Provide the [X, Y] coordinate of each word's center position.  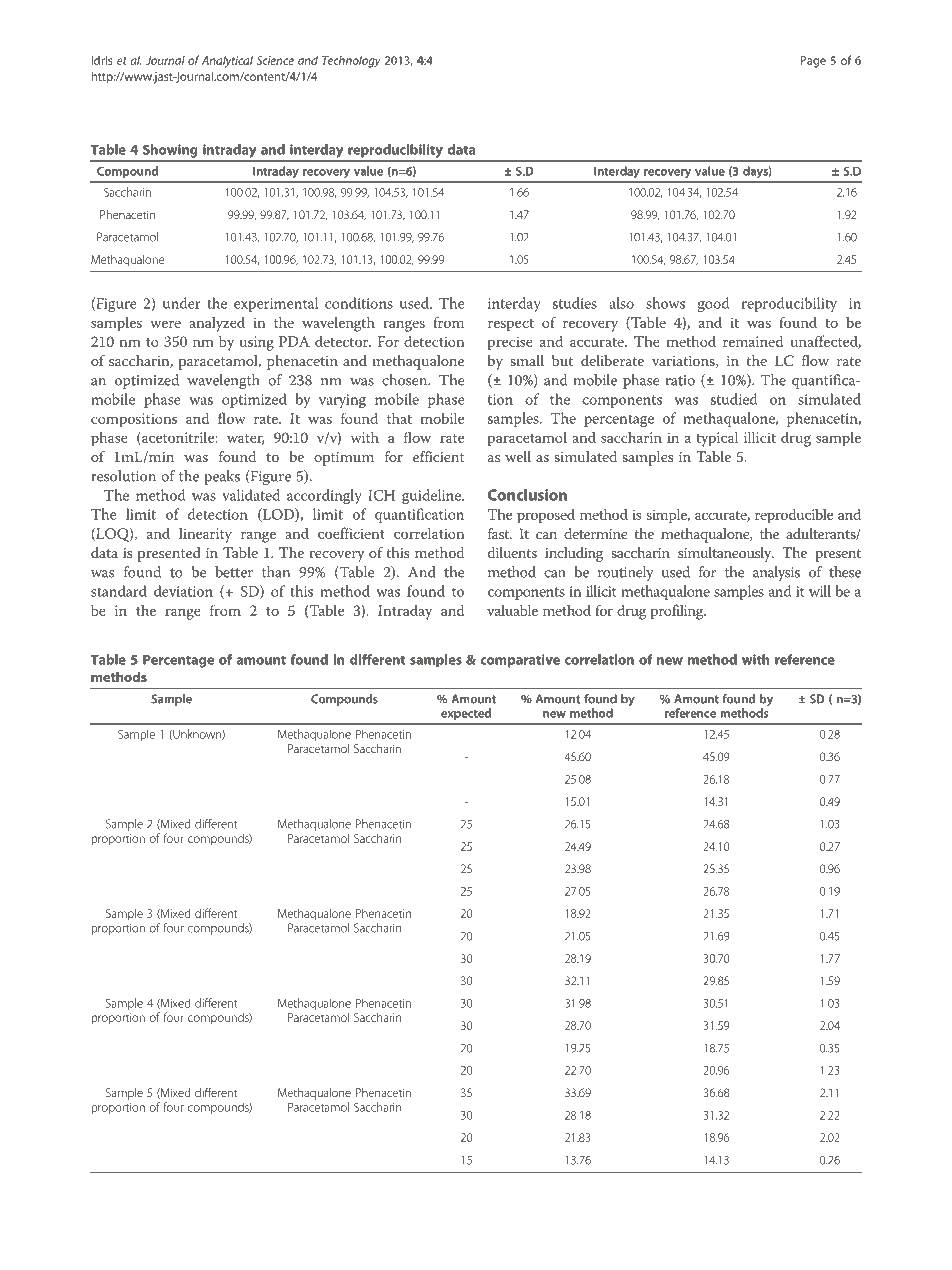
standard [119, 591]
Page [813, 62]
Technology [351, 61]
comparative [520, 661]
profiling [678, 612]
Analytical [227, 61]
